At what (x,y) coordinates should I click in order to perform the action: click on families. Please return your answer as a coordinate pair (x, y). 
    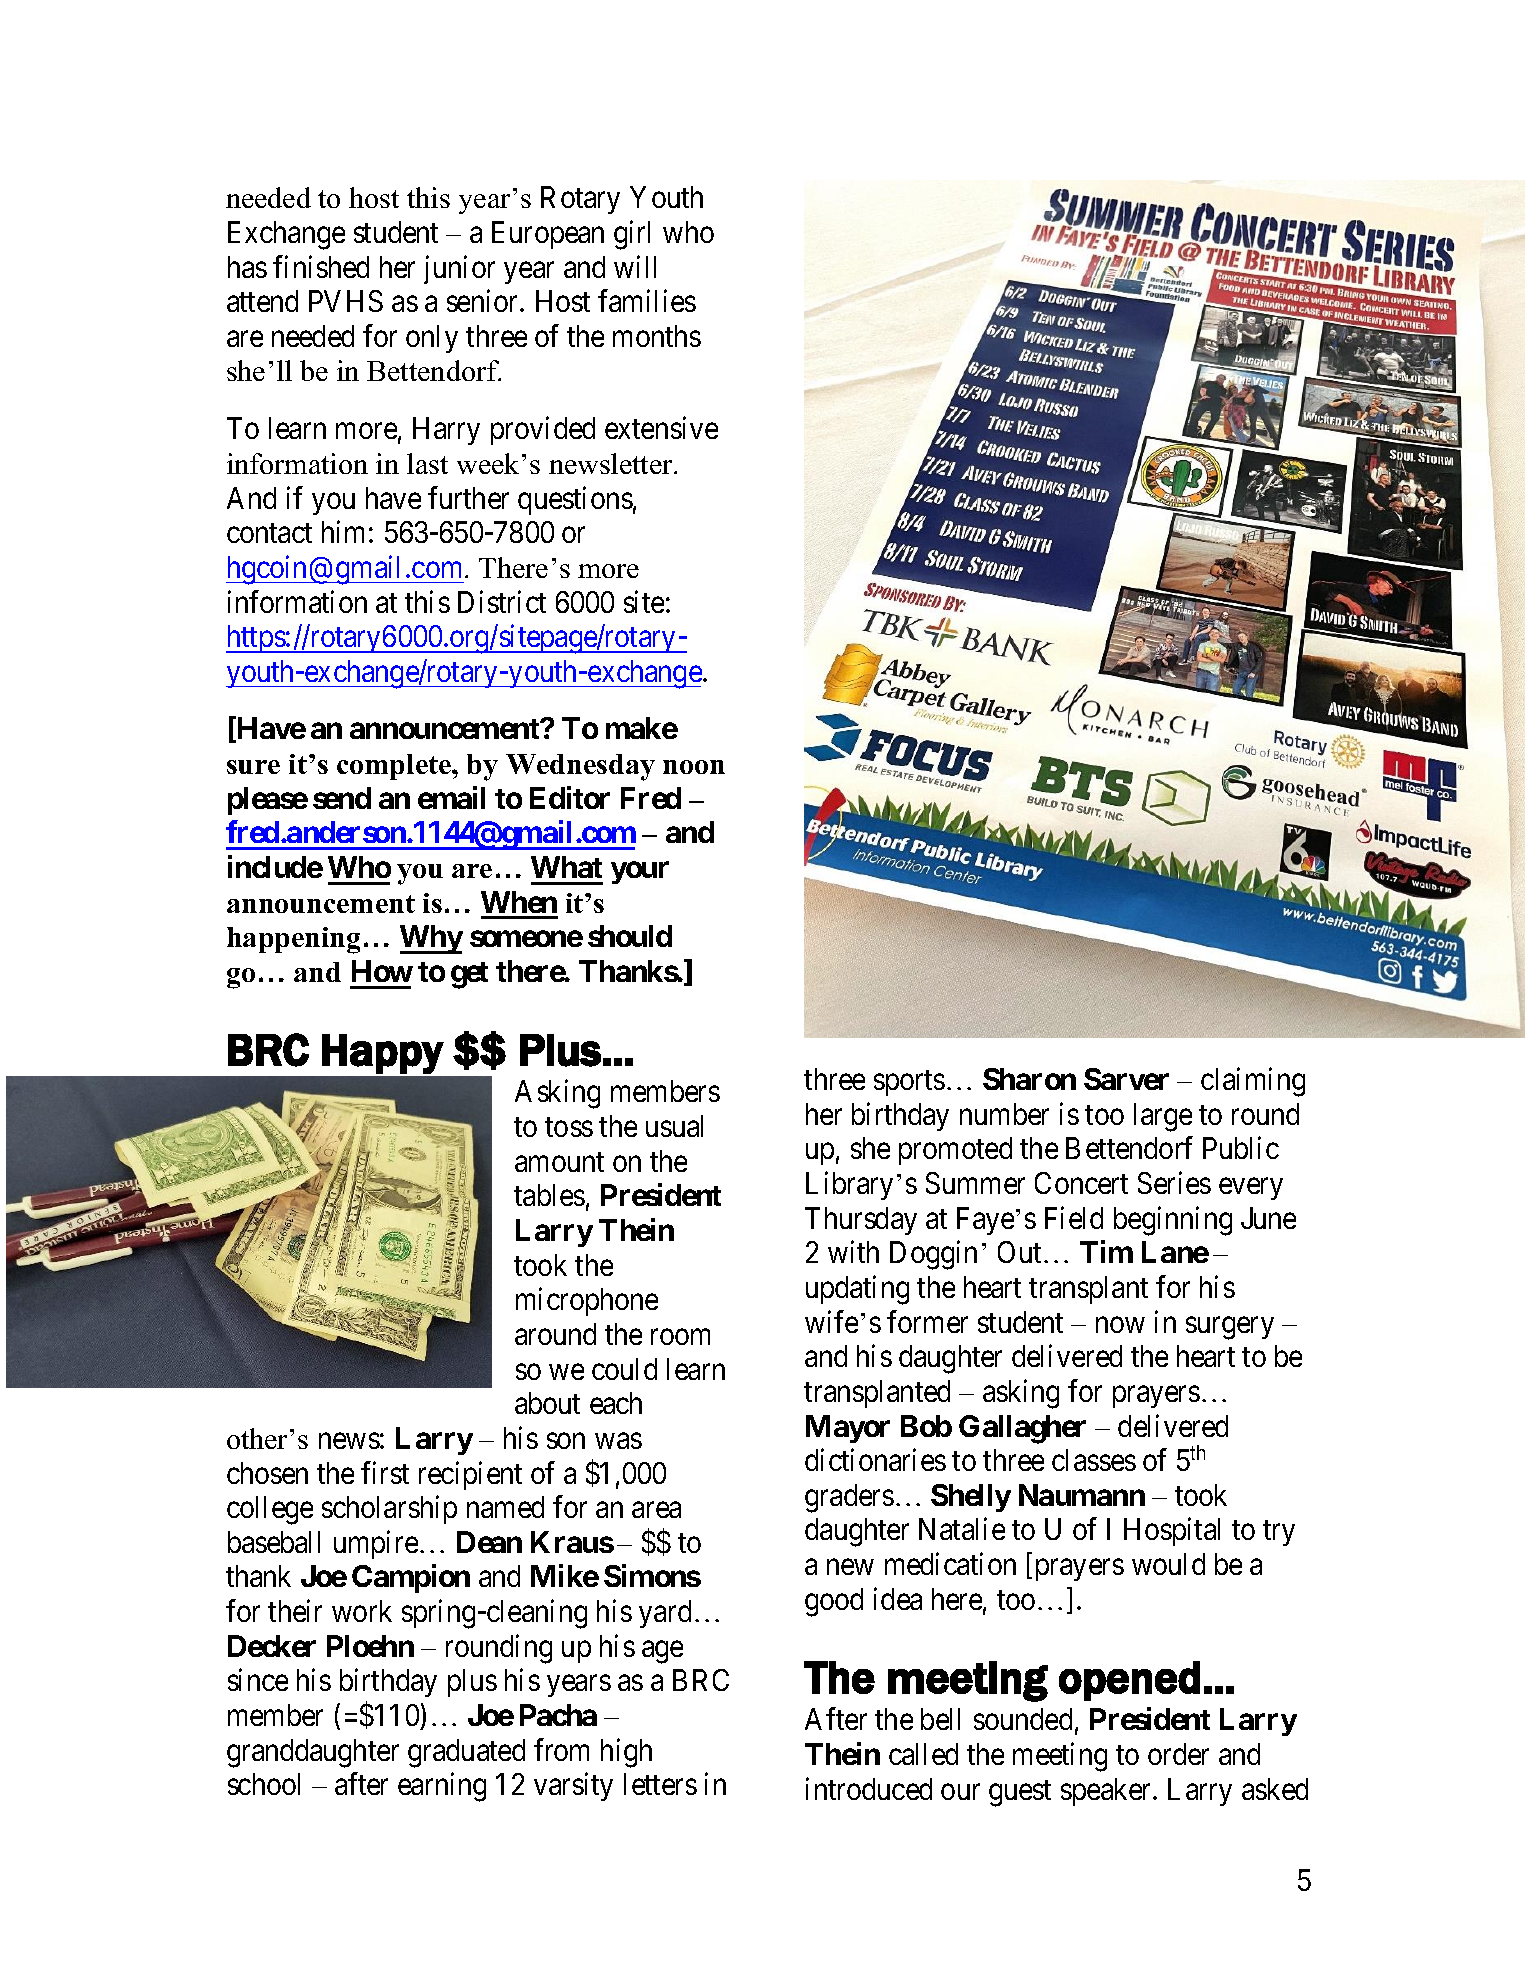
    Looking at the image, I should click on (647, 301).
